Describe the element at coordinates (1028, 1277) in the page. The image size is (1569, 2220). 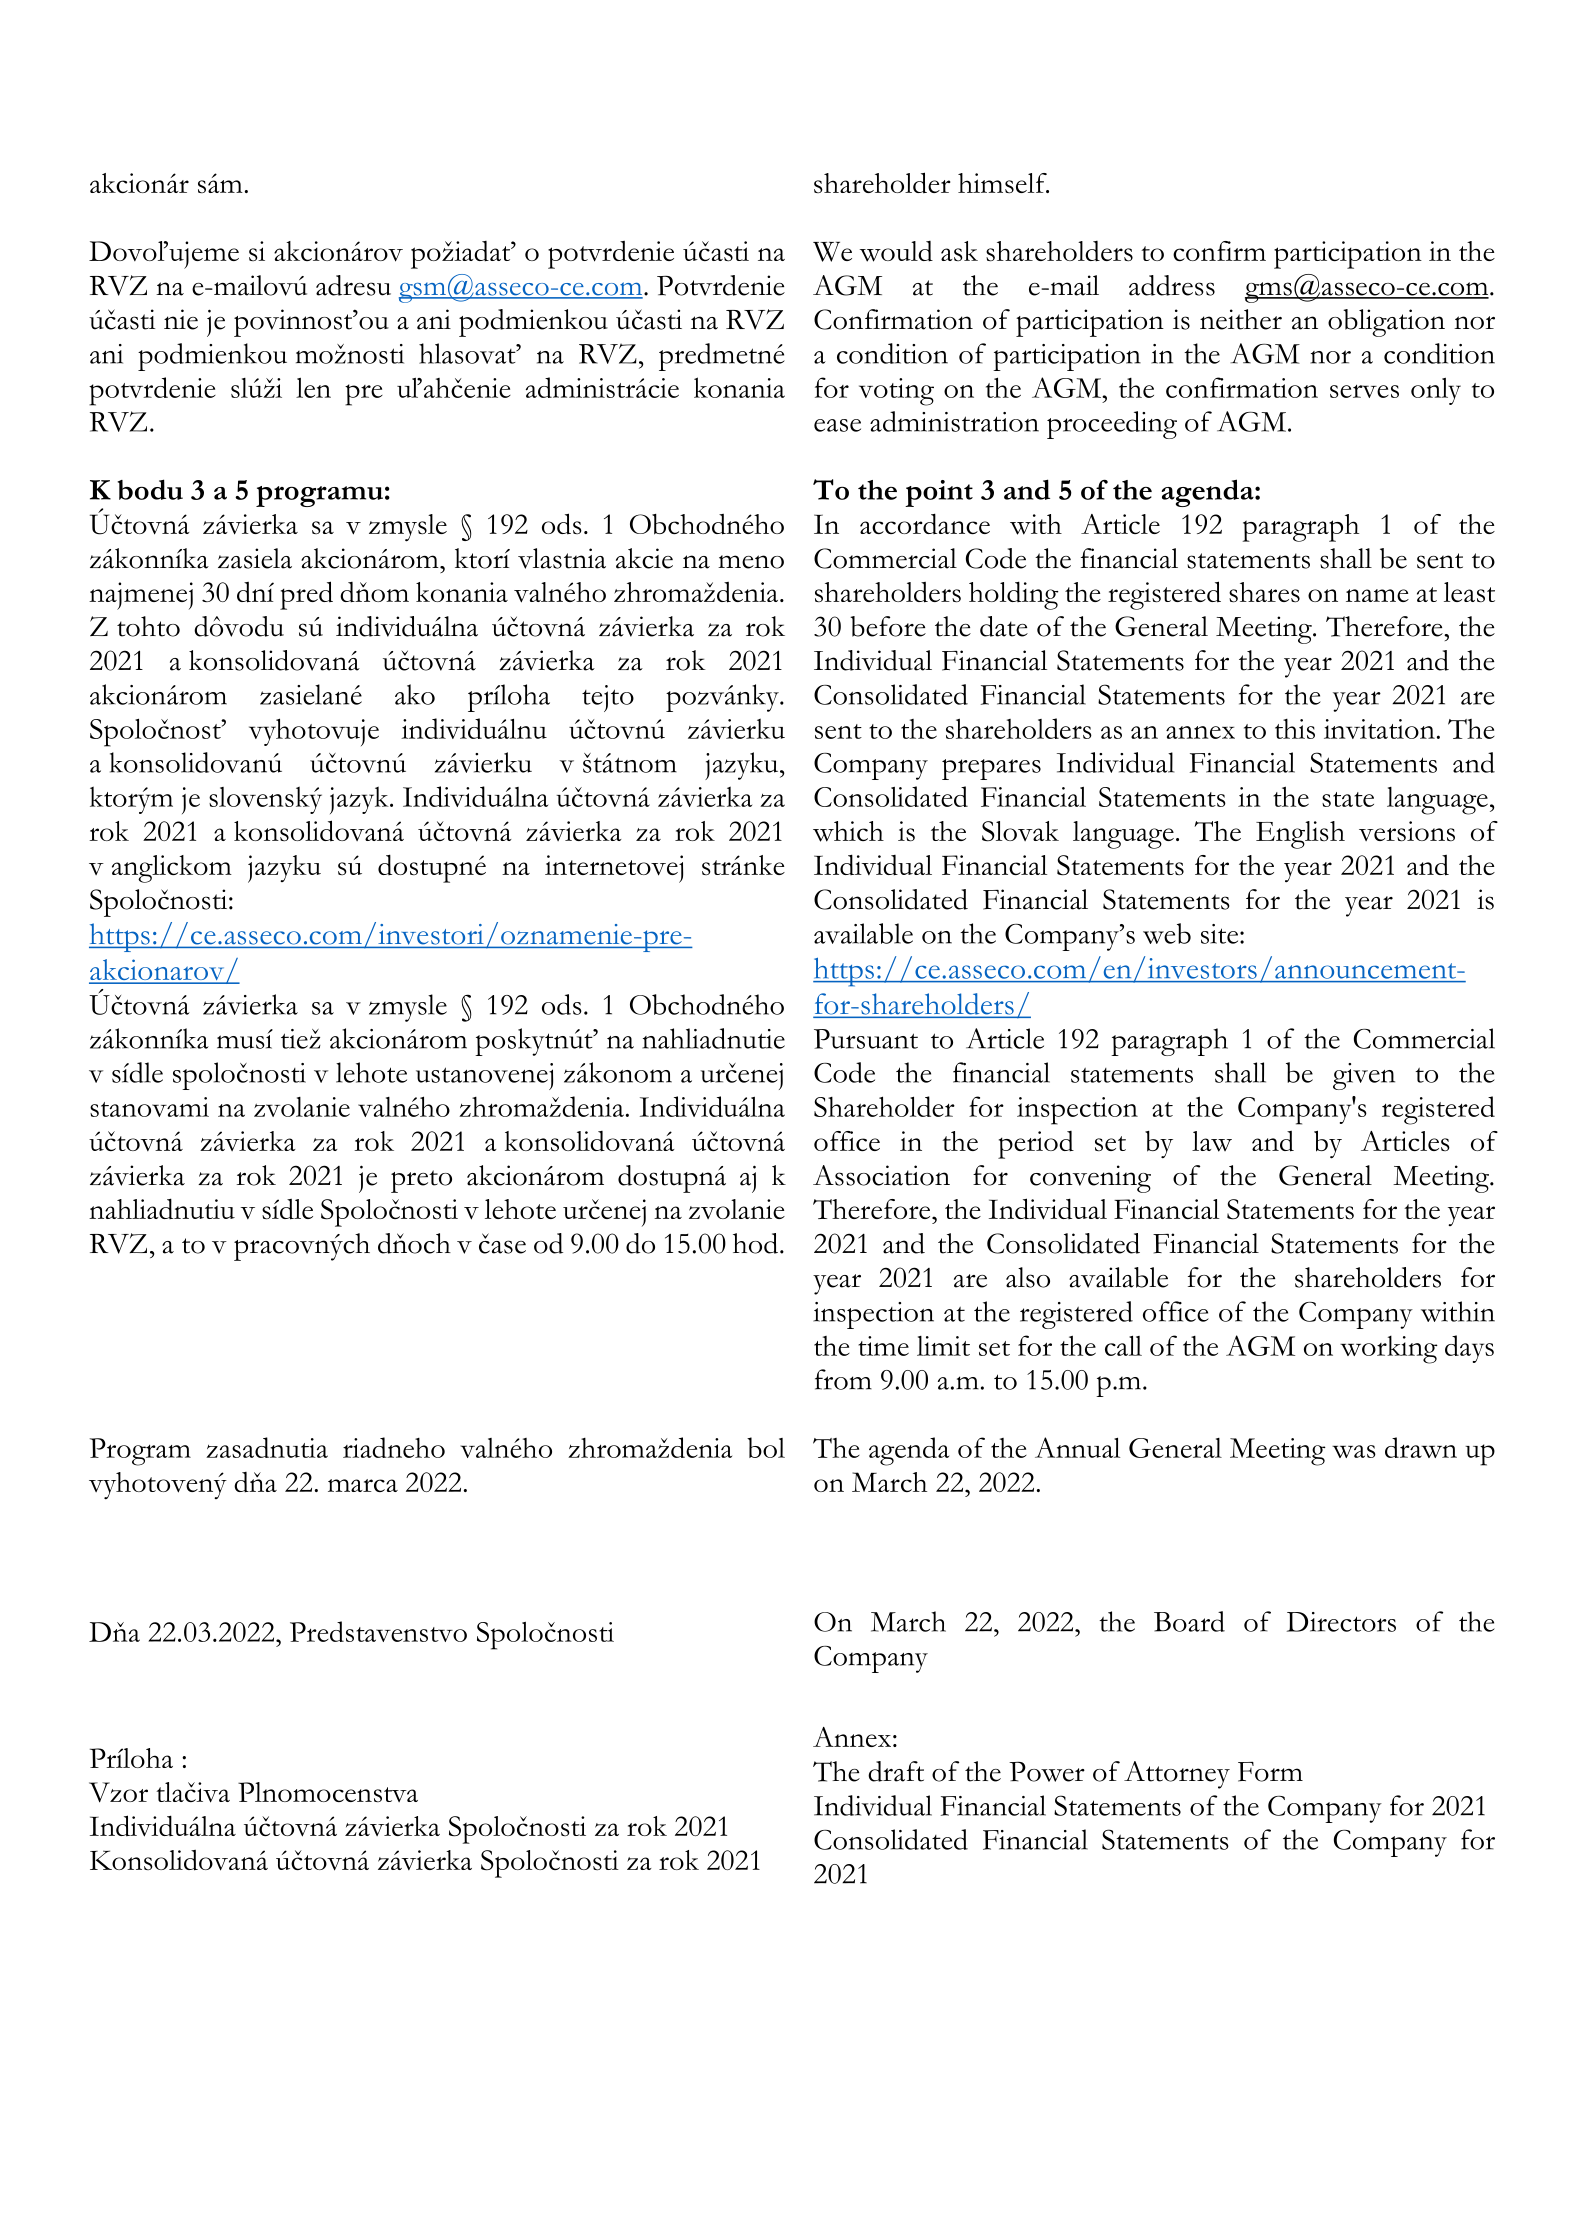
I see `also` at that location.
